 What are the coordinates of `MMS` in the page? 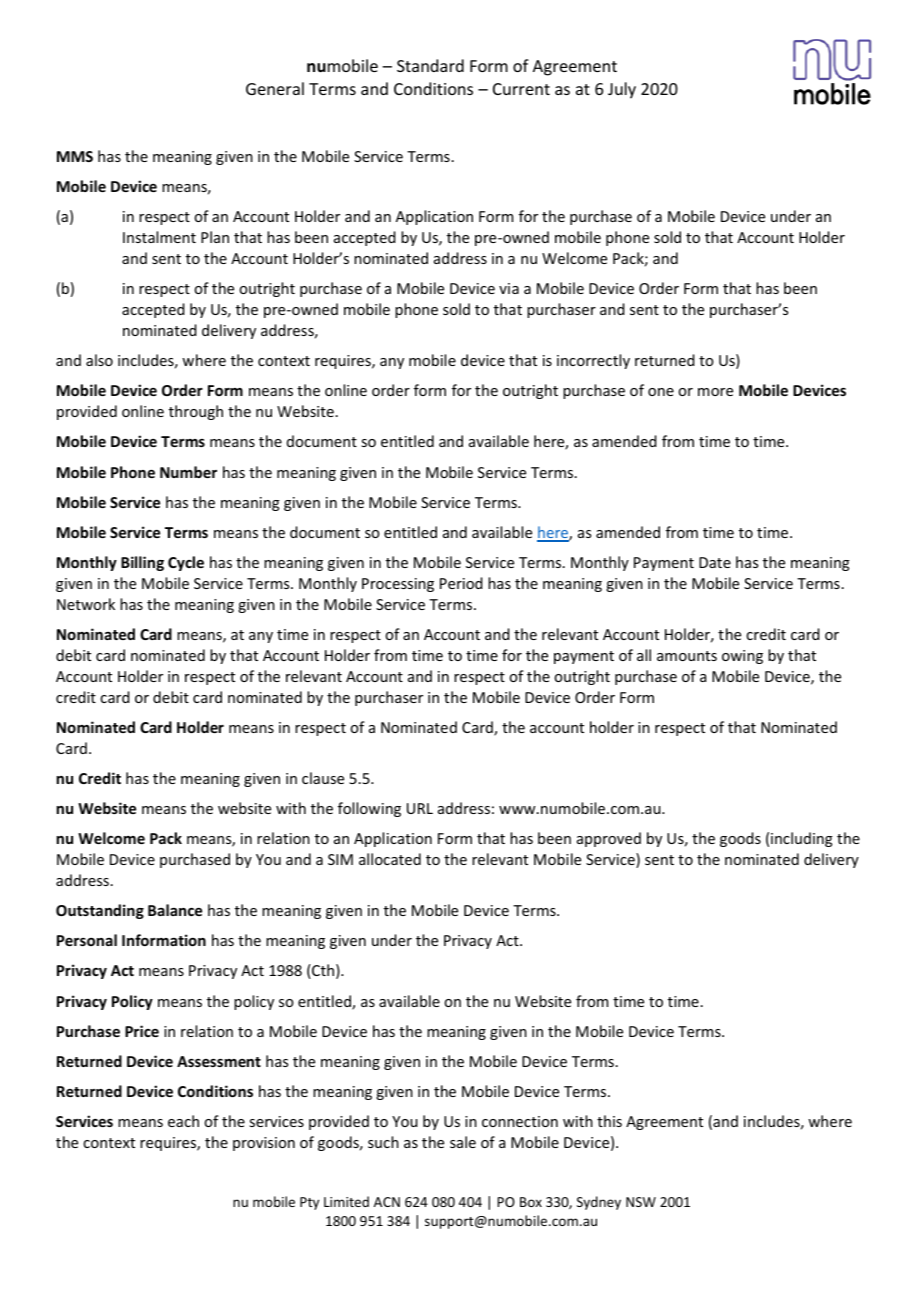 It's located at (75, 156).
